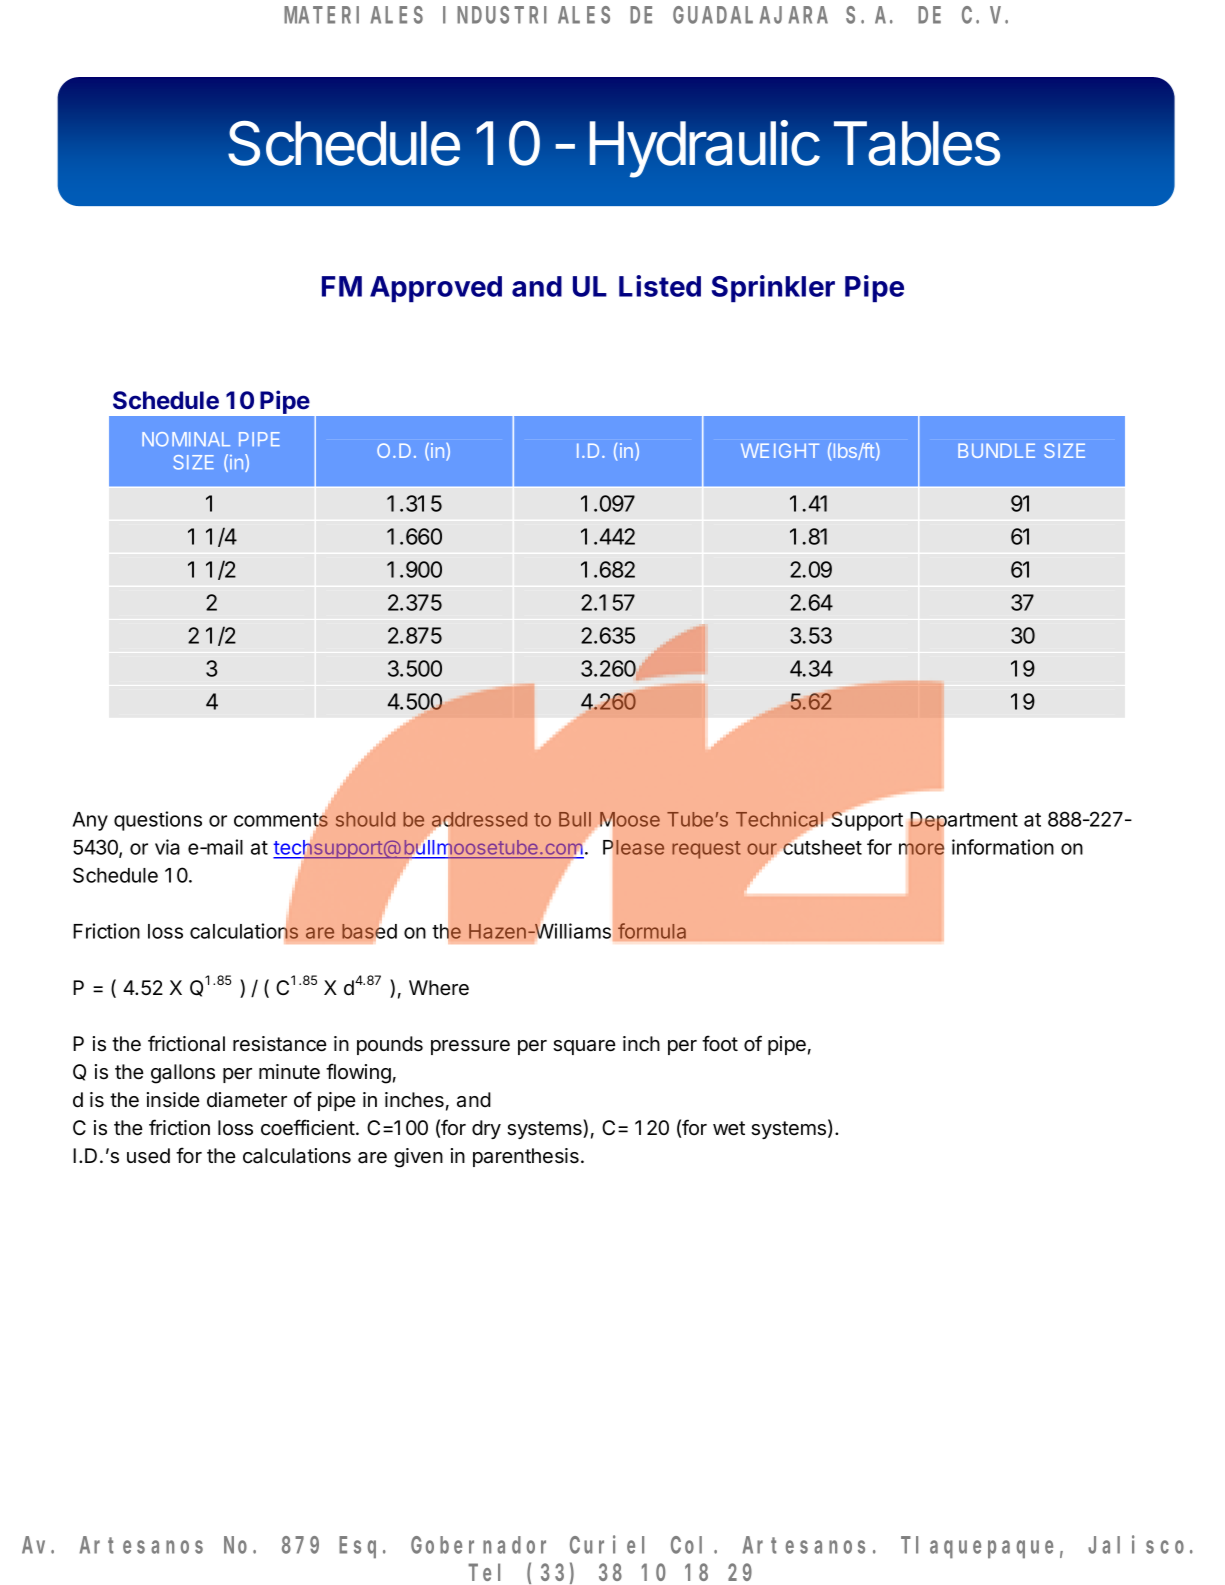 This page has height=1585, width=1225. I want to click on NOMINAL, so click(186, 439).
